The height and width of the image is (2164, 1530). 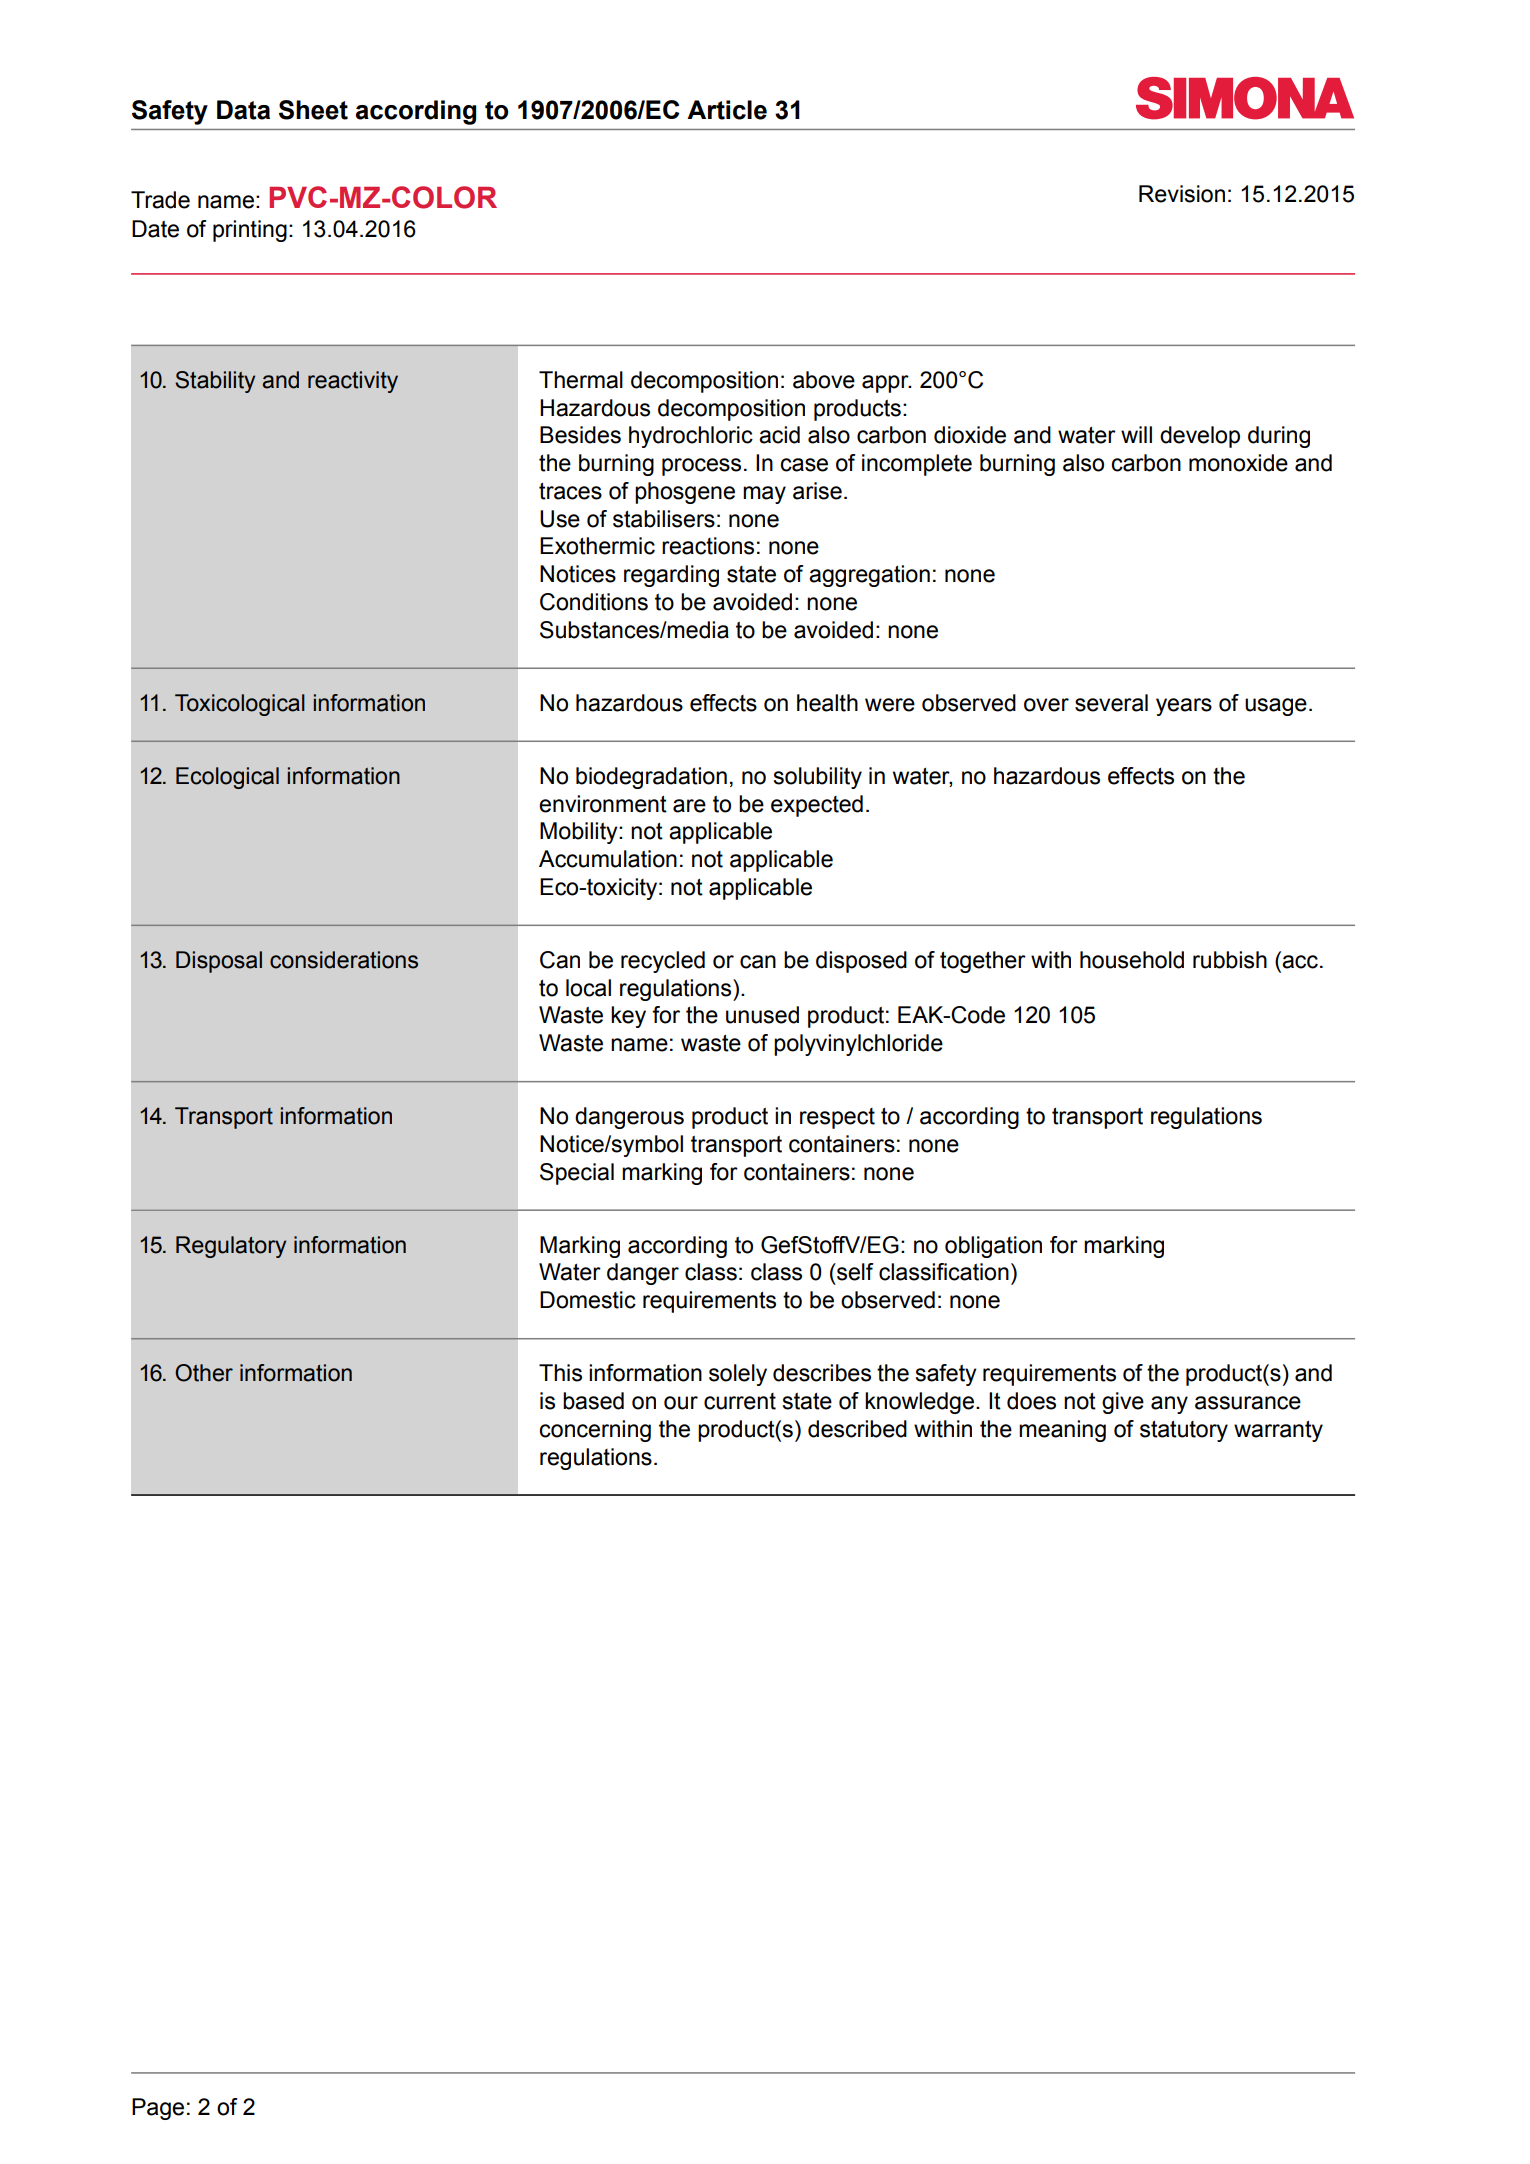 I want to click on several, so click(x=1111, y=703).
